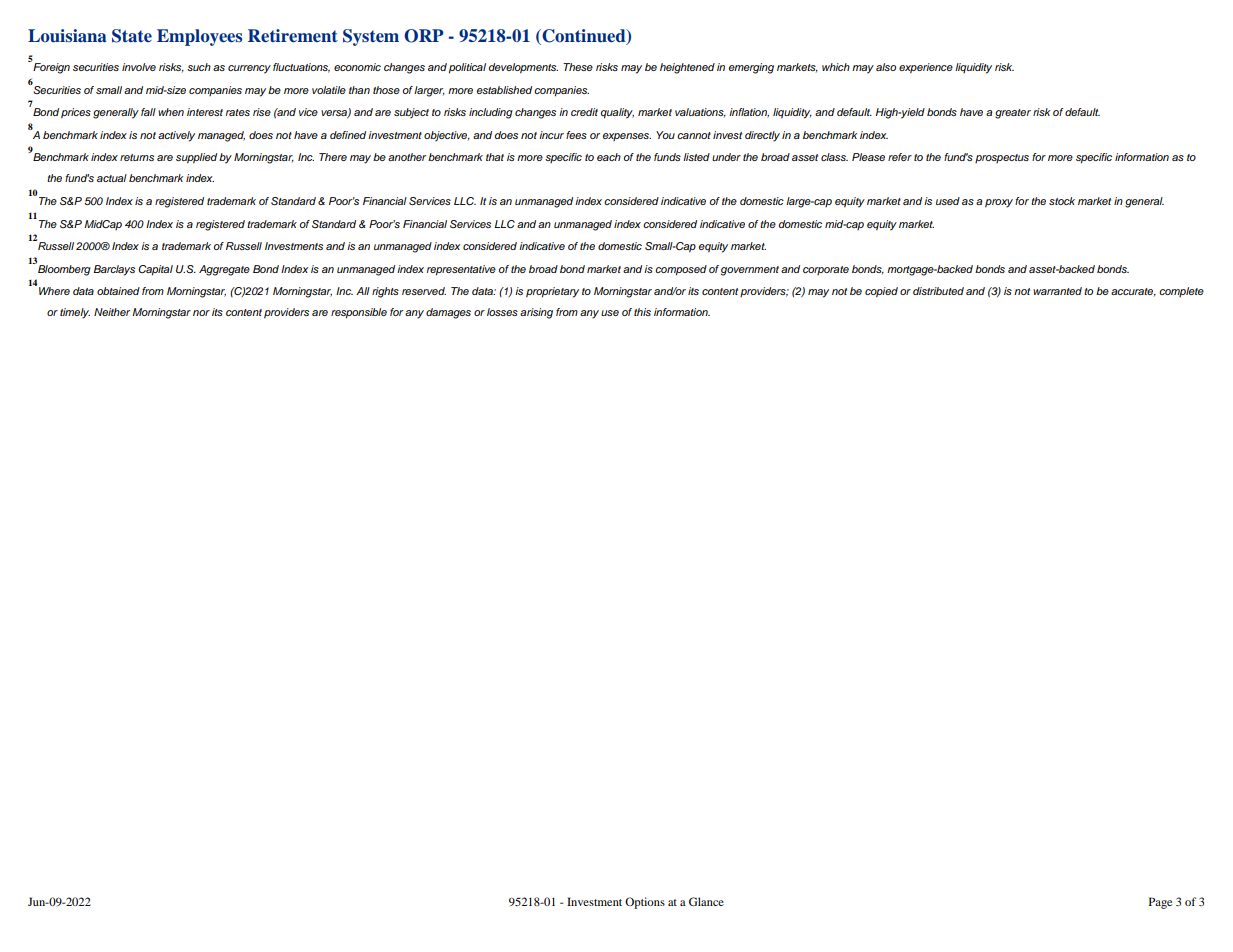 The width and height of the screenshot is (1233, 952). What do you see at coordinates (926, 68) in the screenshot?
I see `experience` at bounding box center [926, 68].
